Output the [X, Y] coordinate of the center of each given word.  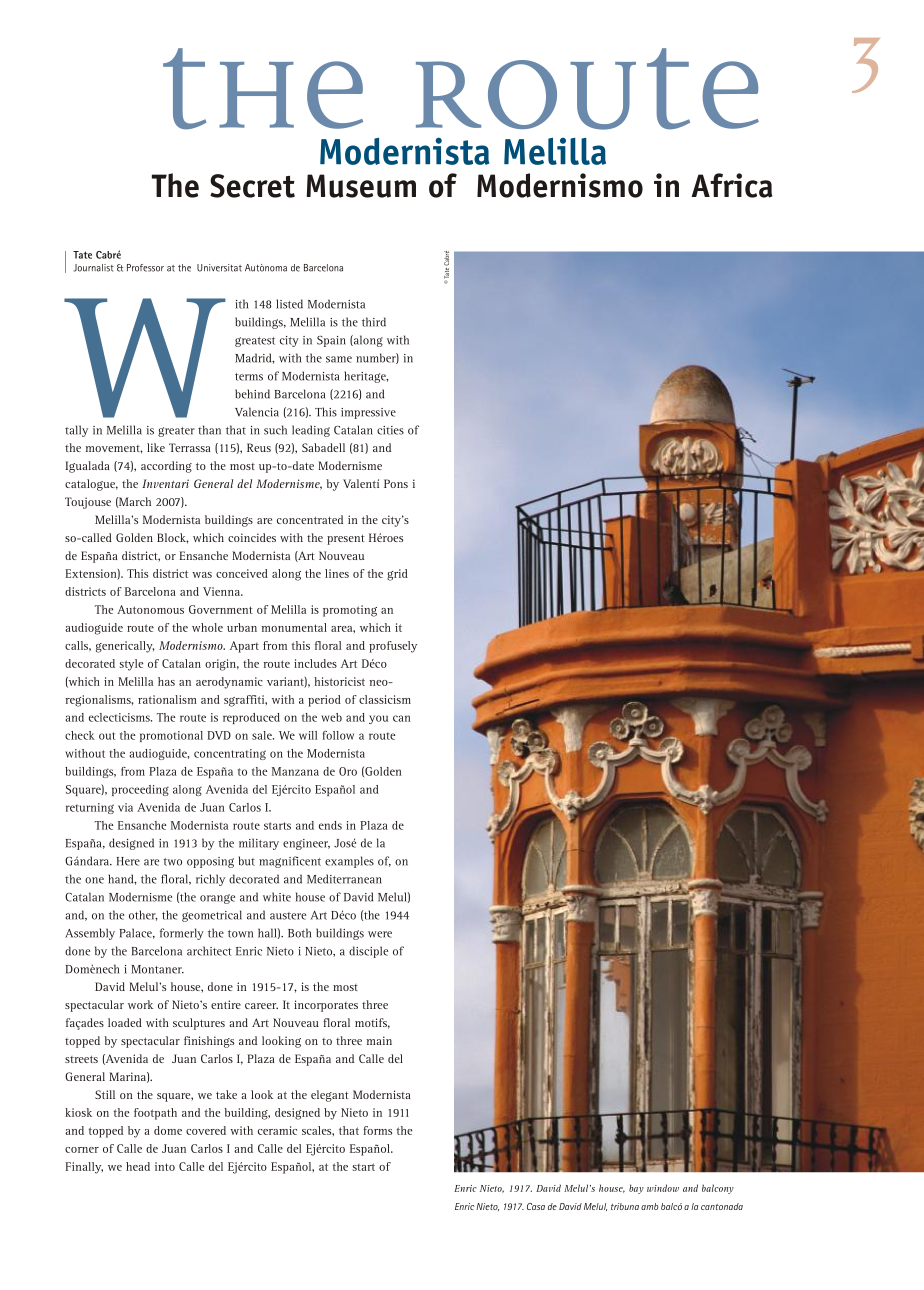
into [165, 1166]
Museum [361, 186]
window [663, 1188]
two [172, 862]
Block [173, 538]
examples [349, 862]
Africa [732, 185]
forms [377, 1130]
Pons [396, 483]
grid [397, 575]
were [380, 934]
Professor [145, 268]
